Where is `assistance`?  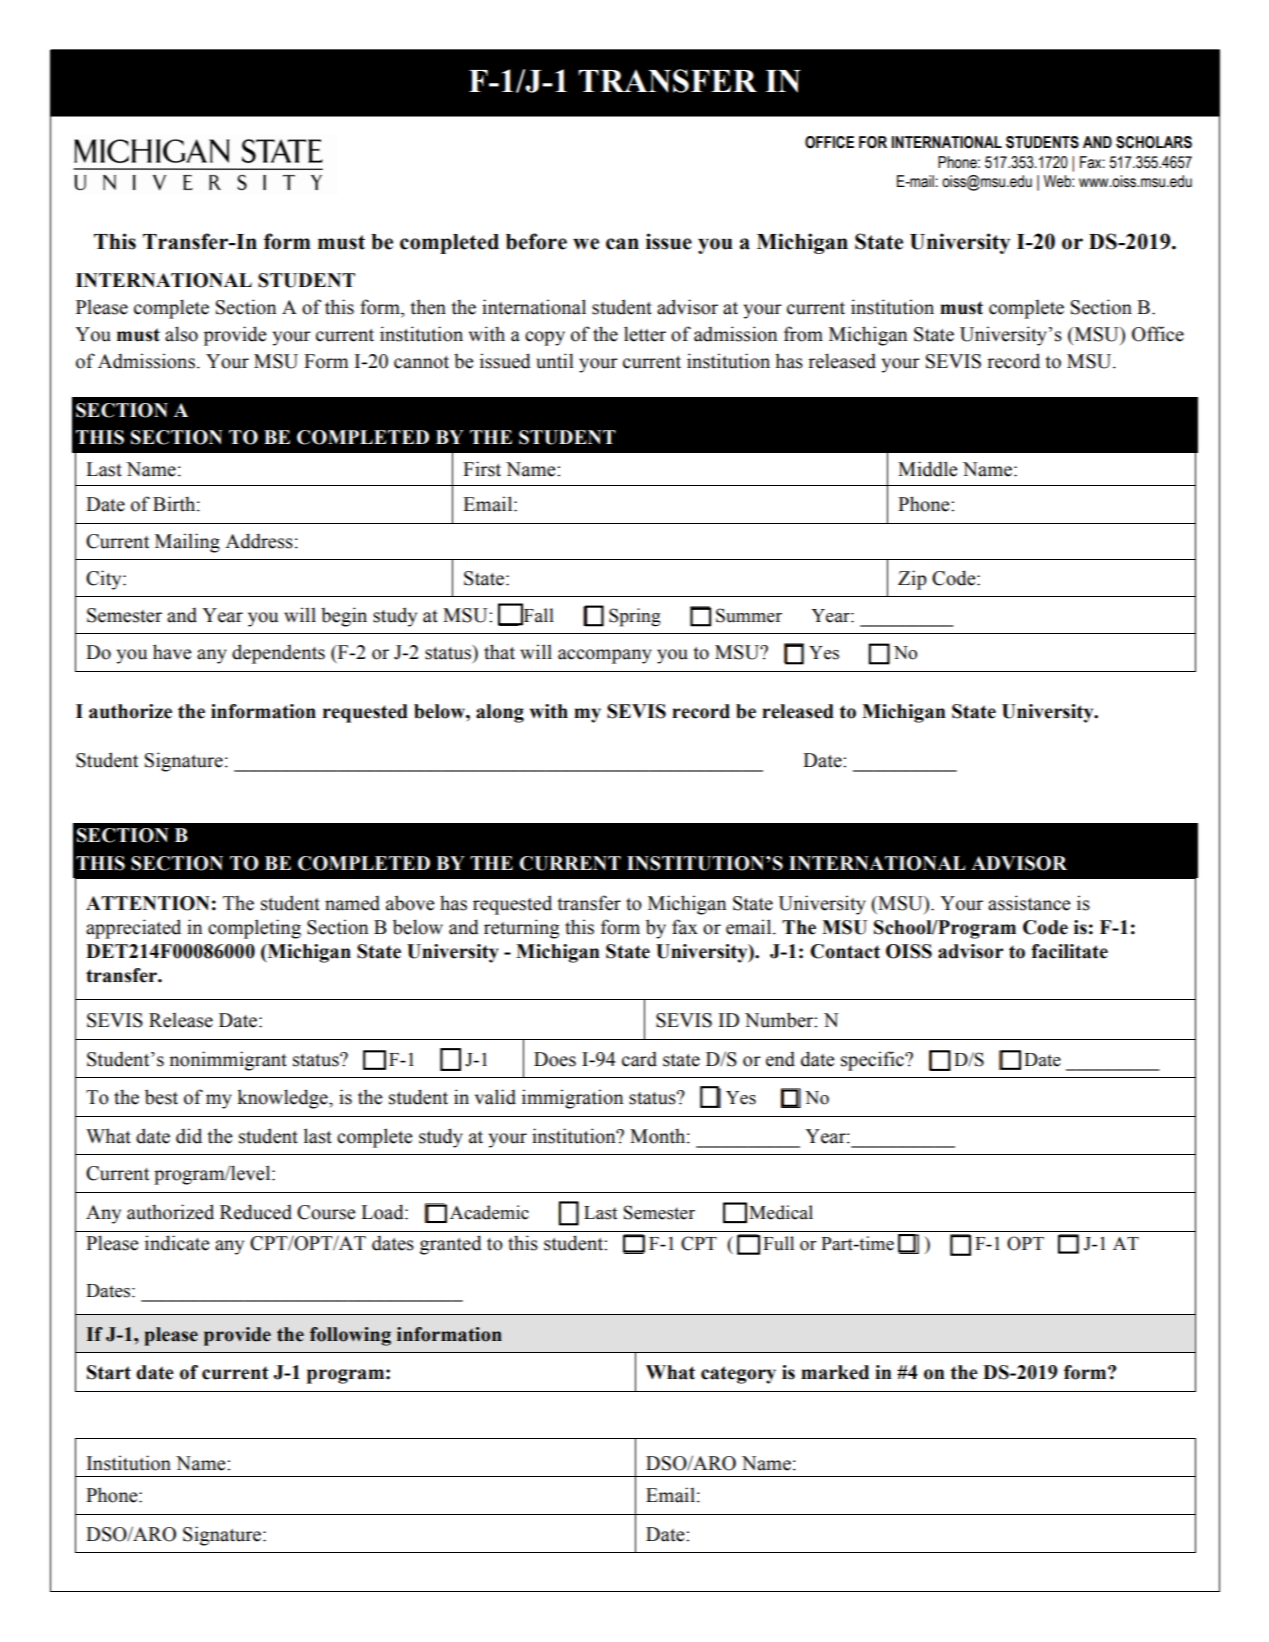 assistance is located at coordinates (1029, 903).
